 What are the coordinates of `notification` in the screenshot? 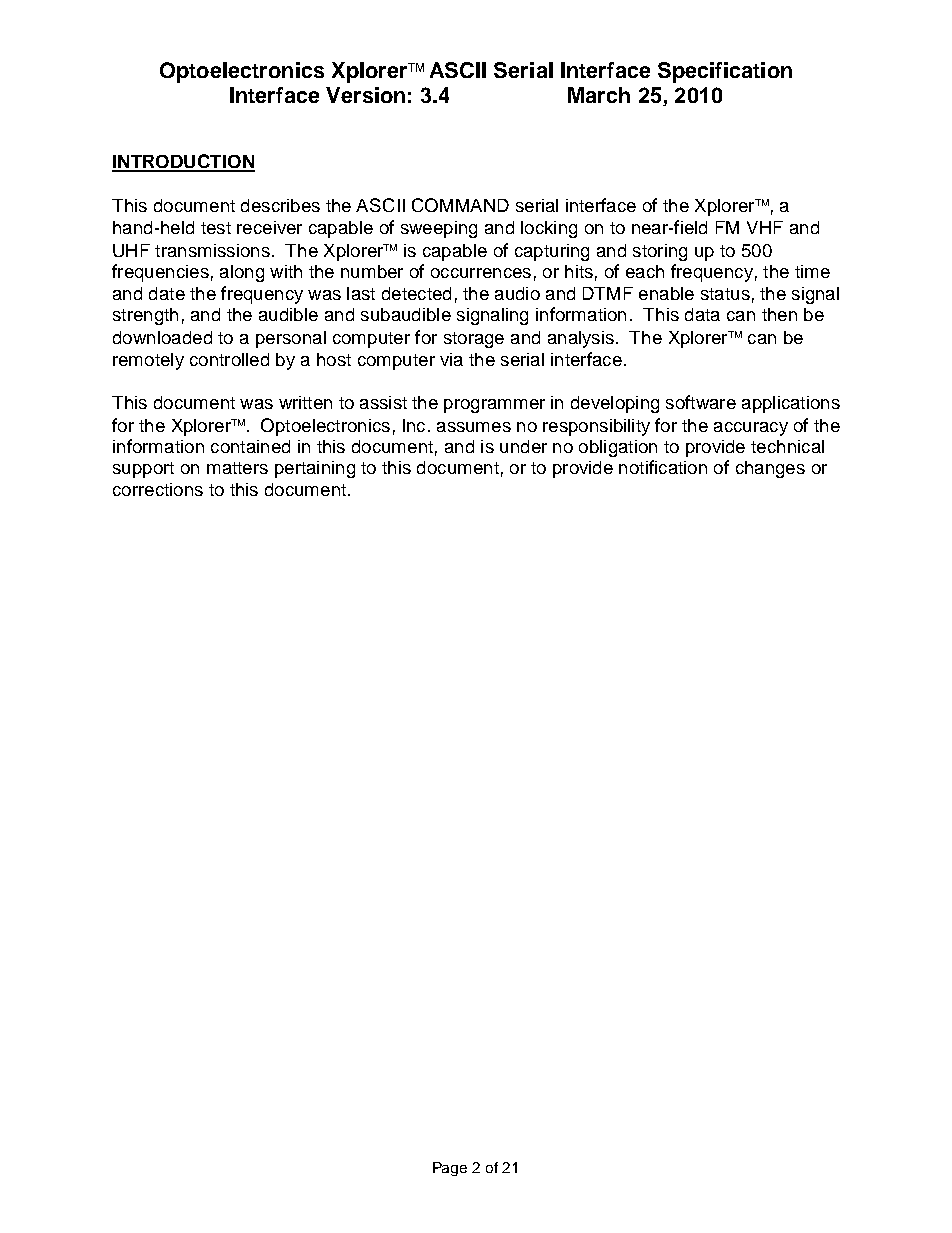 It's located at (663, 467).
